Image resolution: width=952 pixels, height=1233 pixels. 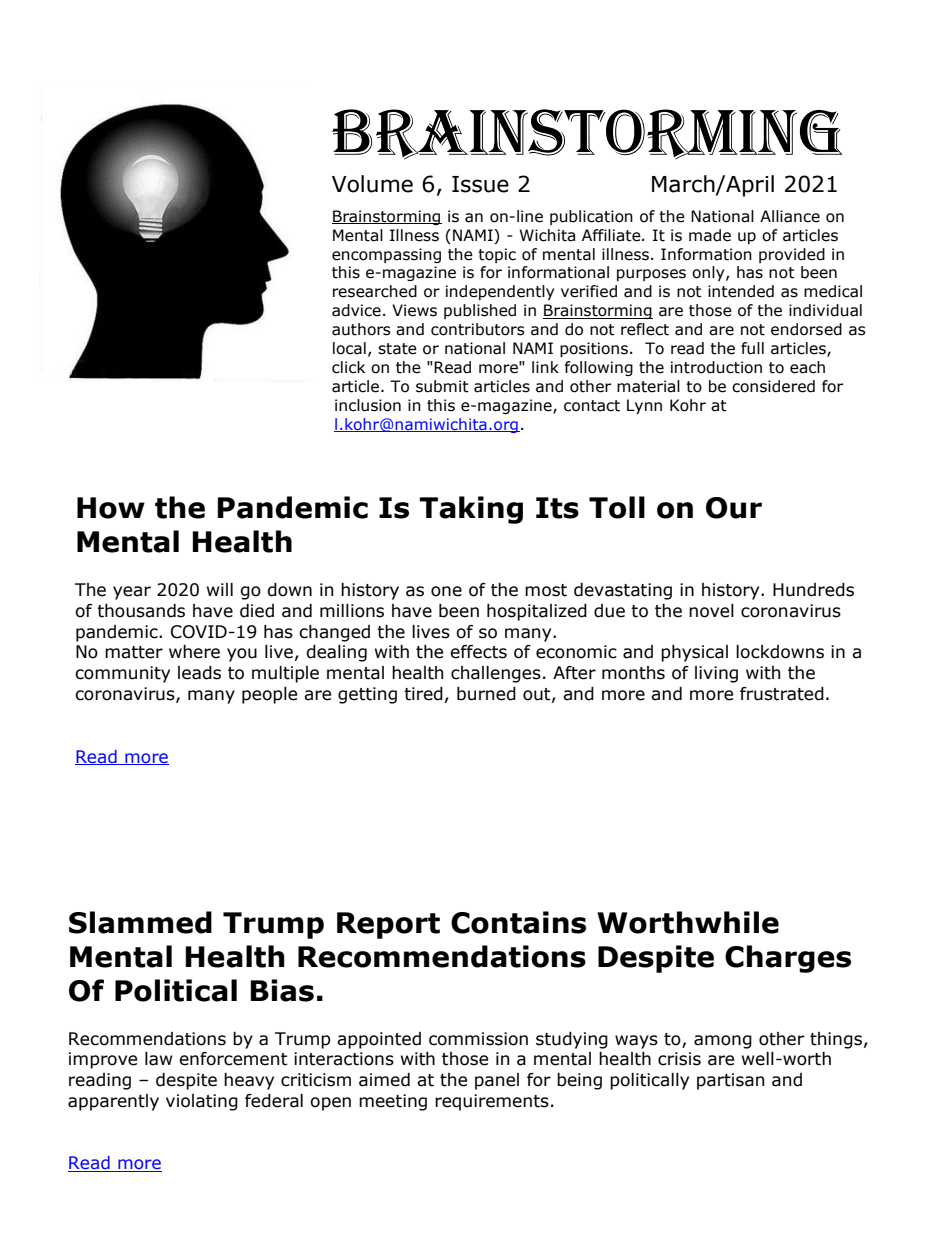 What do you see at coordinates (730, 1081) in the screenshot?
I see `partisan` at bounding box center [730, 1081].
